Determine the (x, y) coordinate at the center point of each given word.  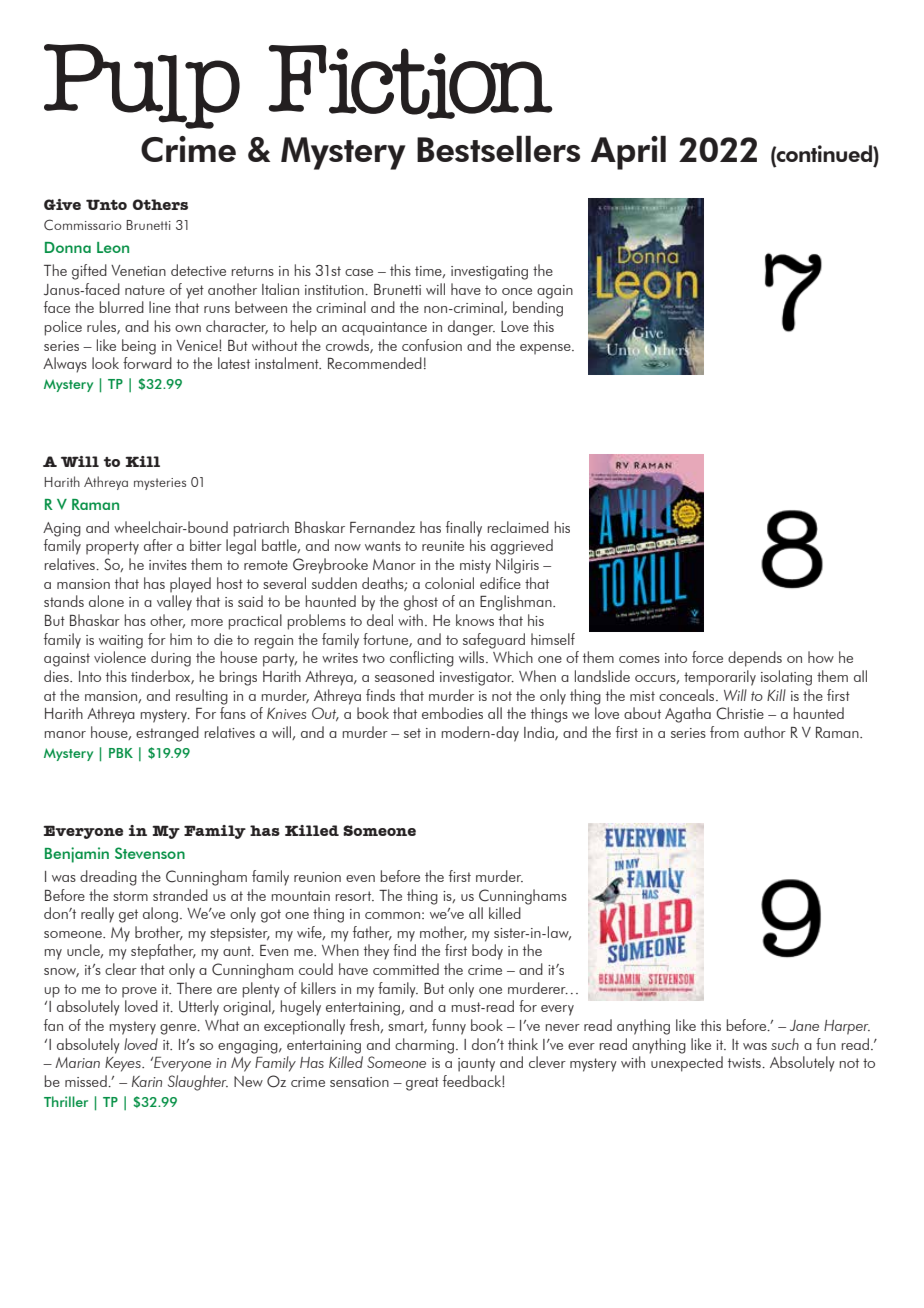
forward (147, 363)
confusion (432, 345)
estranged (167, 734)
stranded (180, 895)
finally (464, 529)
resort (355, 896)
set (412, 733)
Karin (147, 1081)
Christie (740, 713)
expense (546, 349)
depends (755, 659)
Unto (106, 204)
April (628, 153)
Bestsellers (498, 149)
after (158, 545)
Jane (804, 1025)
